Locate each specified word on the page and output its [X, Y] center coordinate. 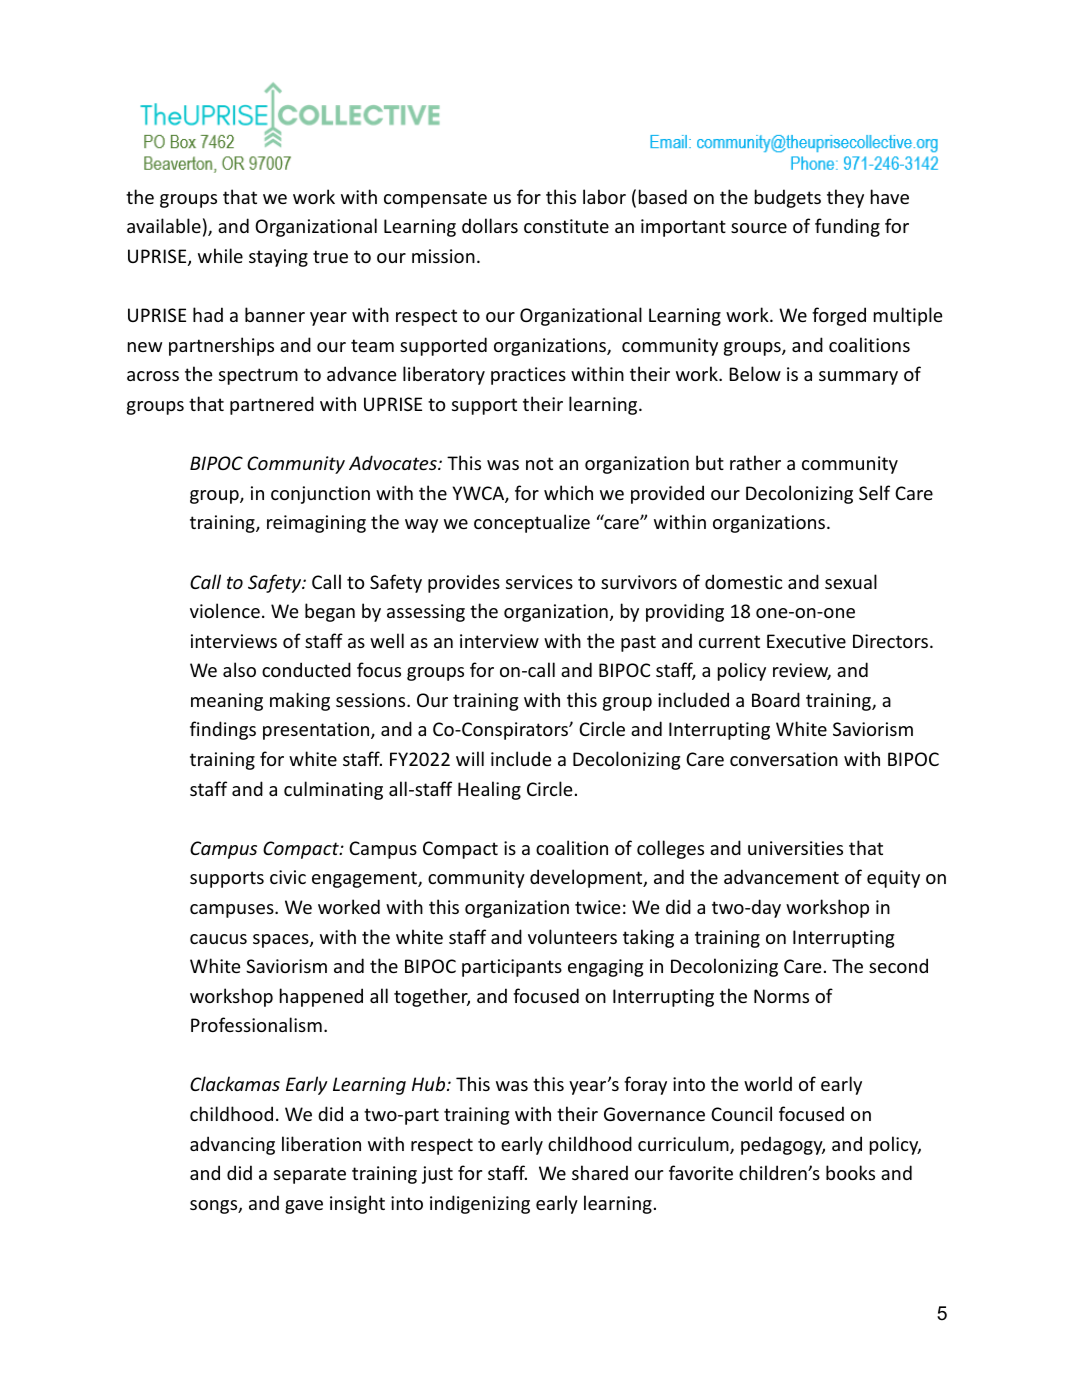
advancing [232, 1145]
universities [795, 848]
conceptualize [532, 523]
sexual [851, 581]
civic [288, 877]
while [220, 255]
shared [600, 1172]
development [587, 878]
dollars [490, 225]
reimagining [316, 524]
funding [847, 227]
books [850, 1172]
